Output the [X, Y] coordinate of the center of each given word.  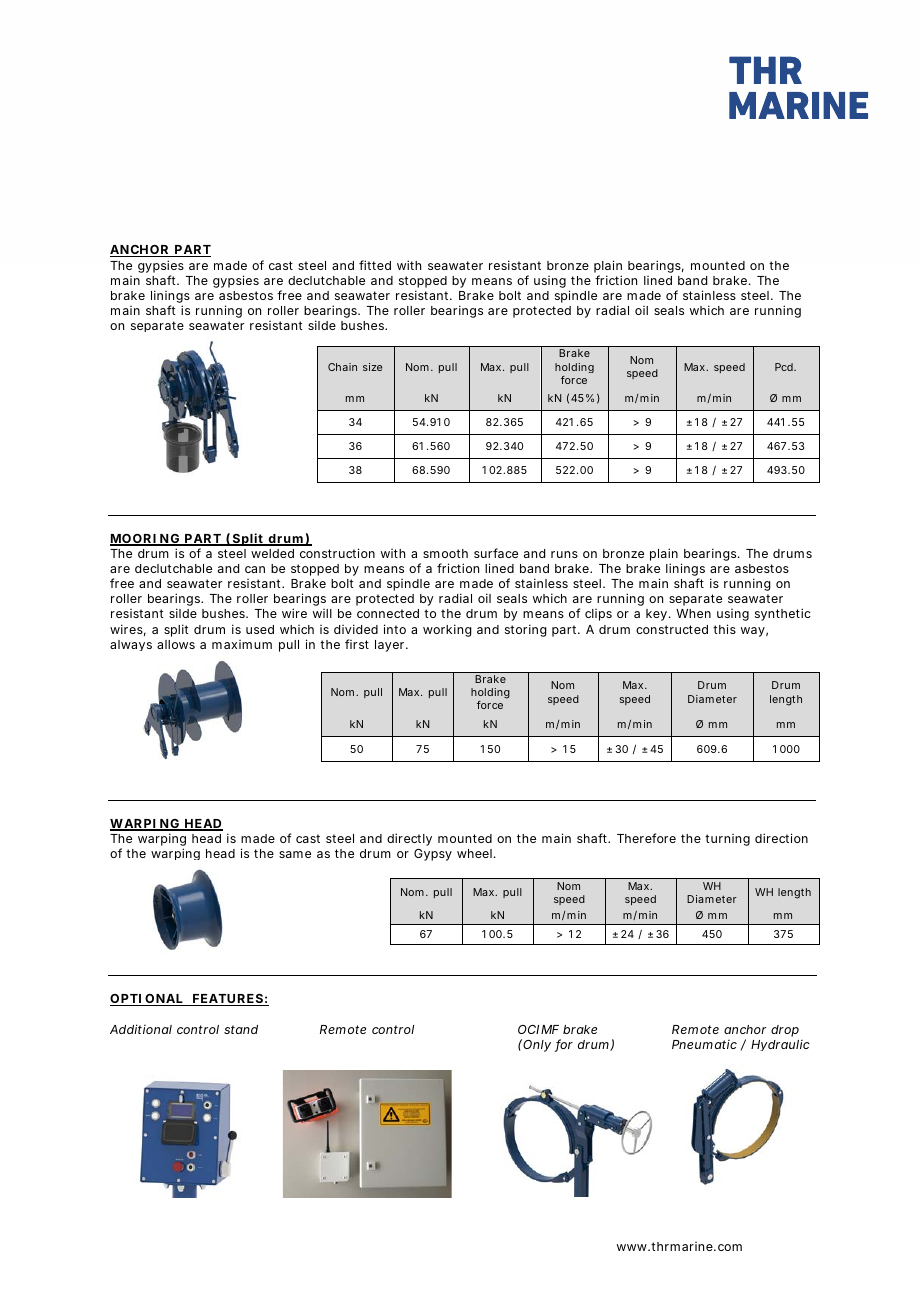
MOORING [145, 540]
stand [241, 1029]
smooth [445, 553]
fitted [375, 265]
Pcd [785, 367]
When [693, 613]
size [372, 367]
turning [727, 840]
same [295, 854]
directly [409, 839]
